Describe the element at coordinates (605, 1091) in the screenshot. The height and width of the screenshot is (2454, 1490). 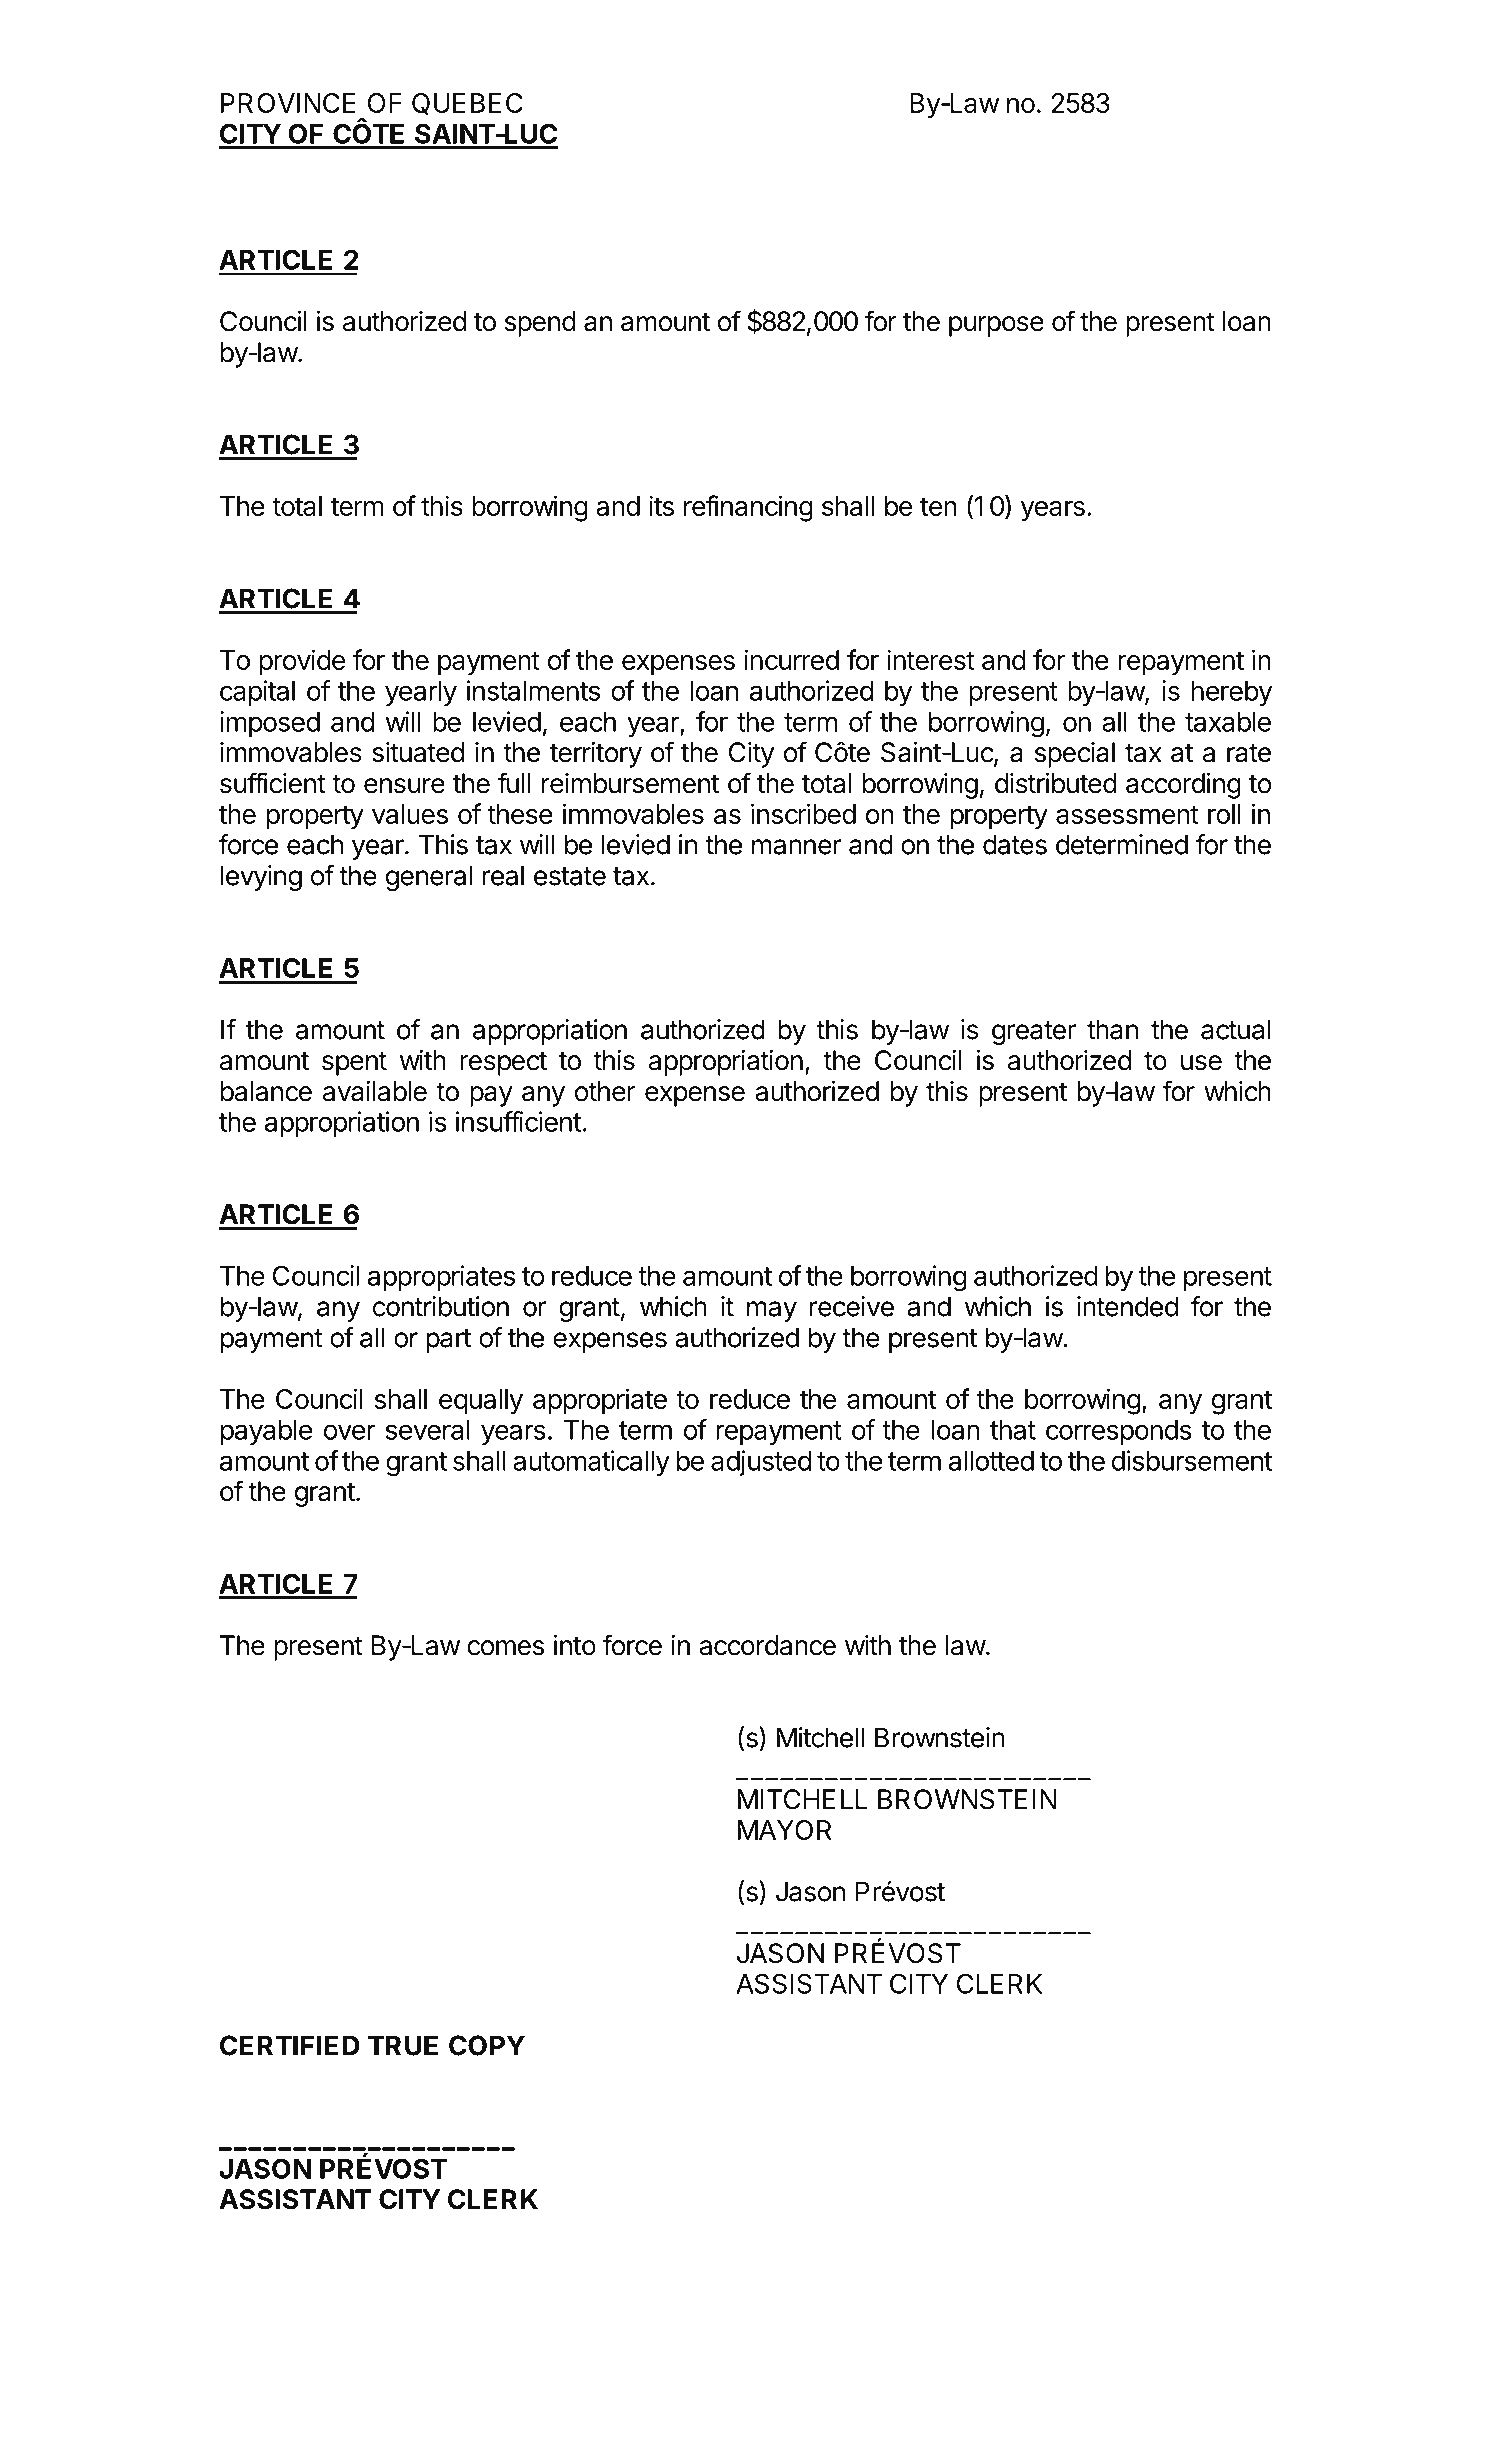
I see `other` at that location.
